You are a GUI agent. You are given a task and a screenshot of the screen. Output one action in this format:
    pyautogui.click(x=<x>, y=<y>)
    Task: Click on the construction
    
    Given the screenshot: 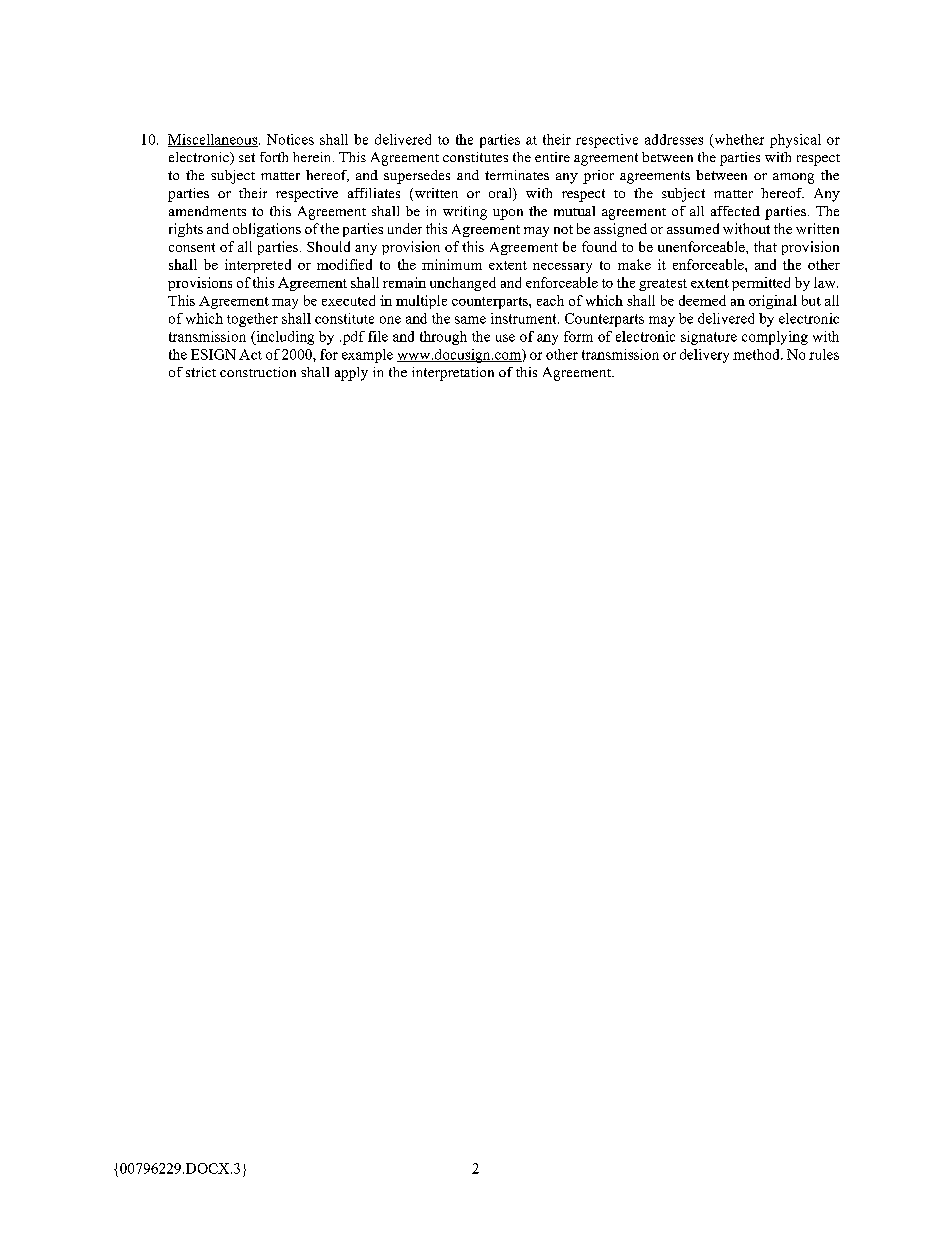 What is the action you would take?
    pyautogui.click(x=258, y=372)
